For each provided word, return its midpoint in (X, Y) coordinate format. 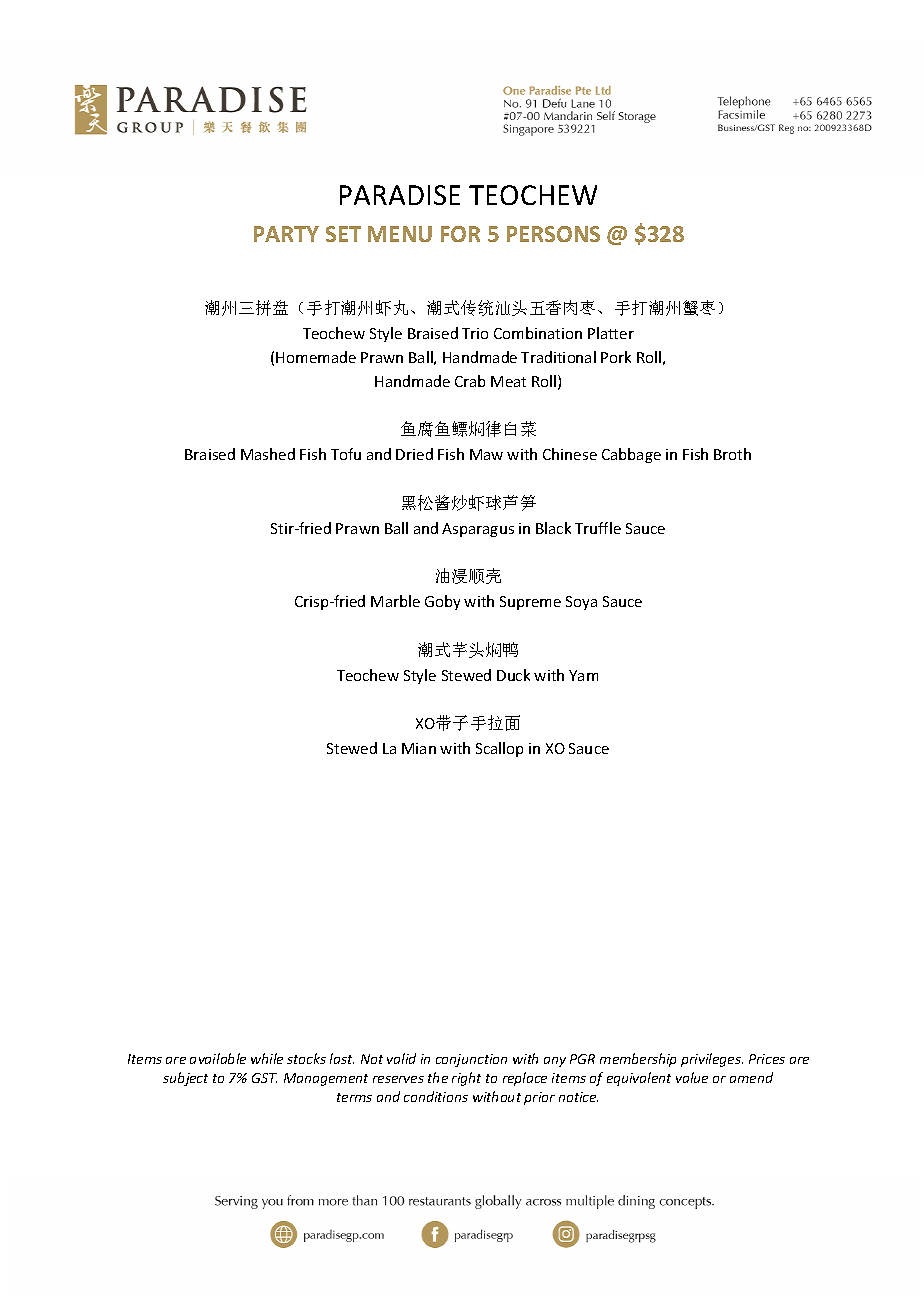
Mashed (268, 454)
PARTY (286, 234)
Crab (470, 381)
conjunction (471, 1060)
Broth (732, 454)
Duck (513, 675)
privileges (712, 1060)
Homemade (316, 357)
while (267, 1058)
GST (264, 1078)
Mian (419, 748)
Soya (581, 603)
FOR (460, 234)
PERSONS (553, 234)
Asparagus (478, 530)
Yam (583, 675)
